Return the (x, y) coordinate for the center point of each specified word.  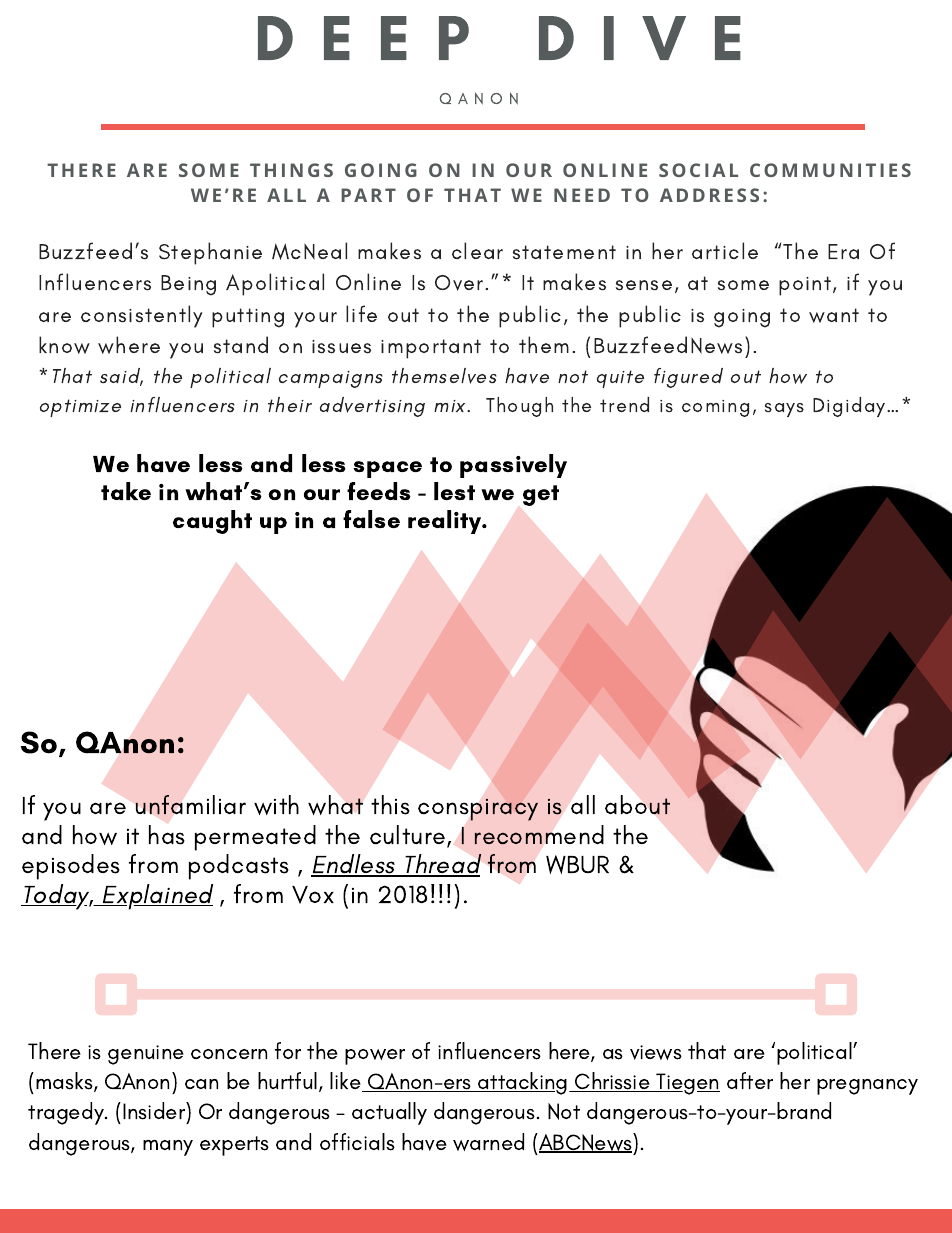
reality (446, 522)
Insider (155, 1111)
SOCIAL (698, 170)
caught (212, 522)
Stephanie (210, 253)
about (637, 805)
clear (477, 250)
